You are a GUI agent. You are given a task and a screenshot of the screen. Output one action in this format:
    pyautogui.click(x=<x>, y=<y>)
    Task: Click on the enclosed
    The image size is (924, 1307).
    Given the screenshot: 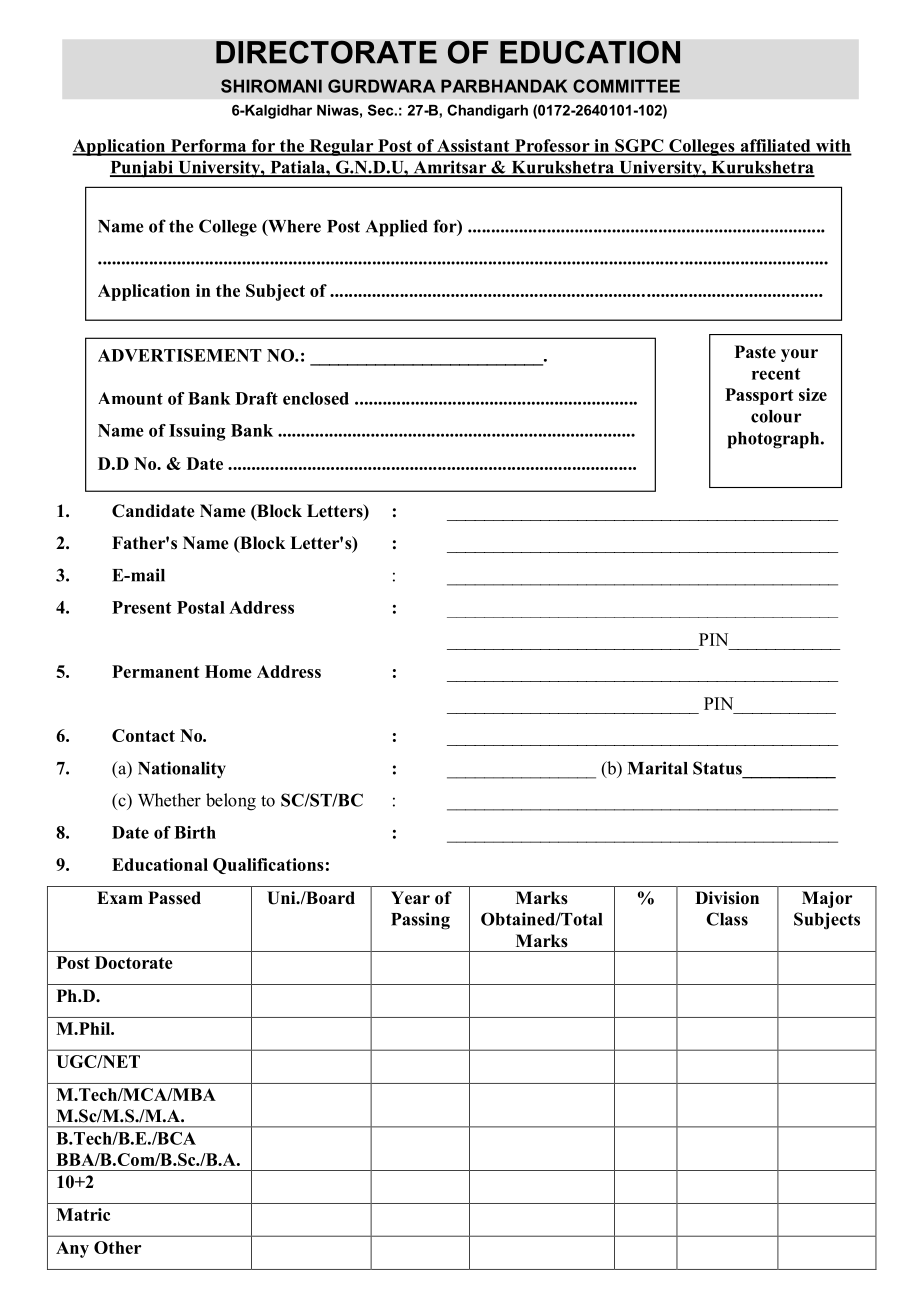 What is the action you would take?
    pyautogui.click(x=316, y=398)
